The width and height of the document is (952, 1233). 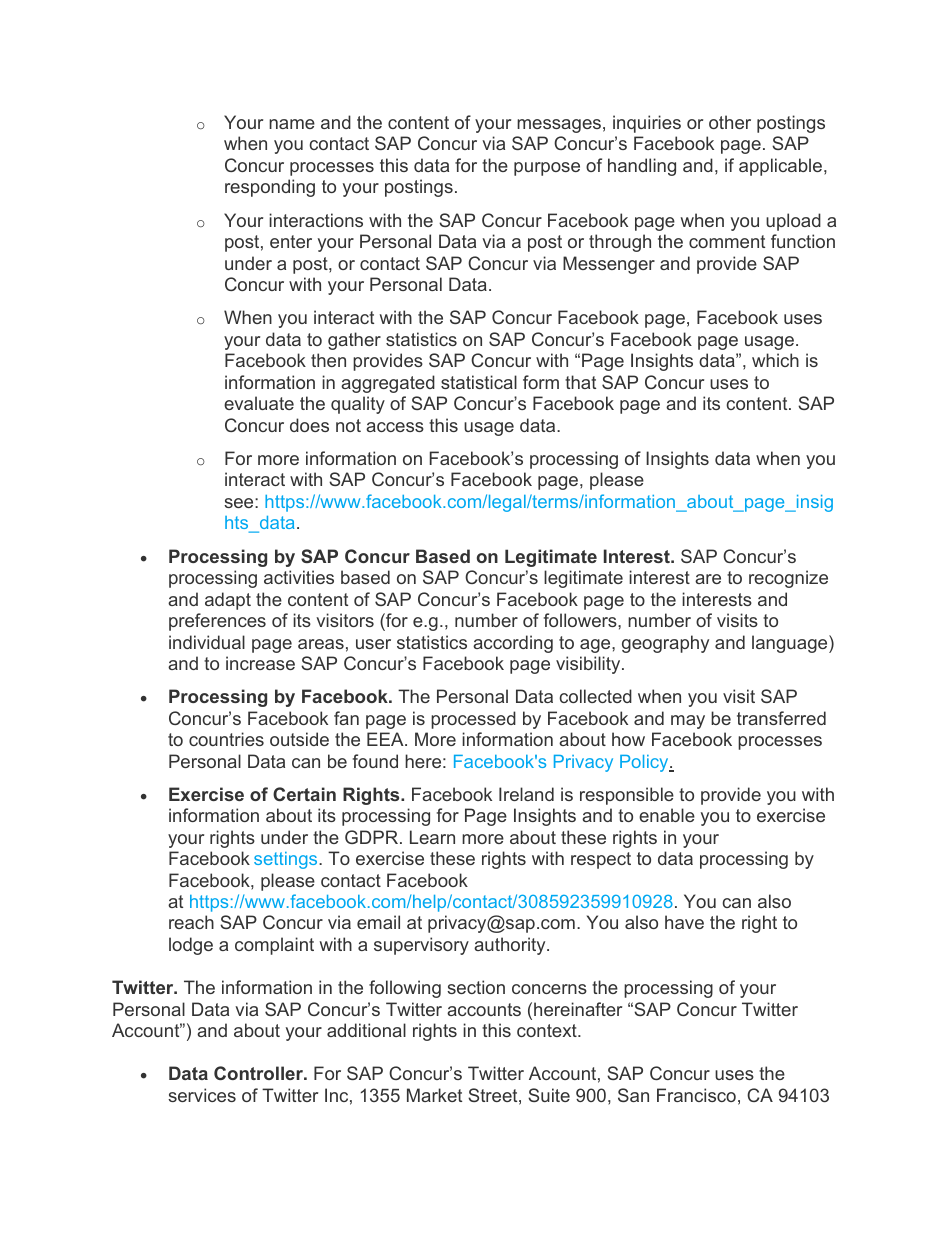 What do you see at coordinates (259, 403) in the document?
I see `evaluate` at bounding box center [259, 403].
